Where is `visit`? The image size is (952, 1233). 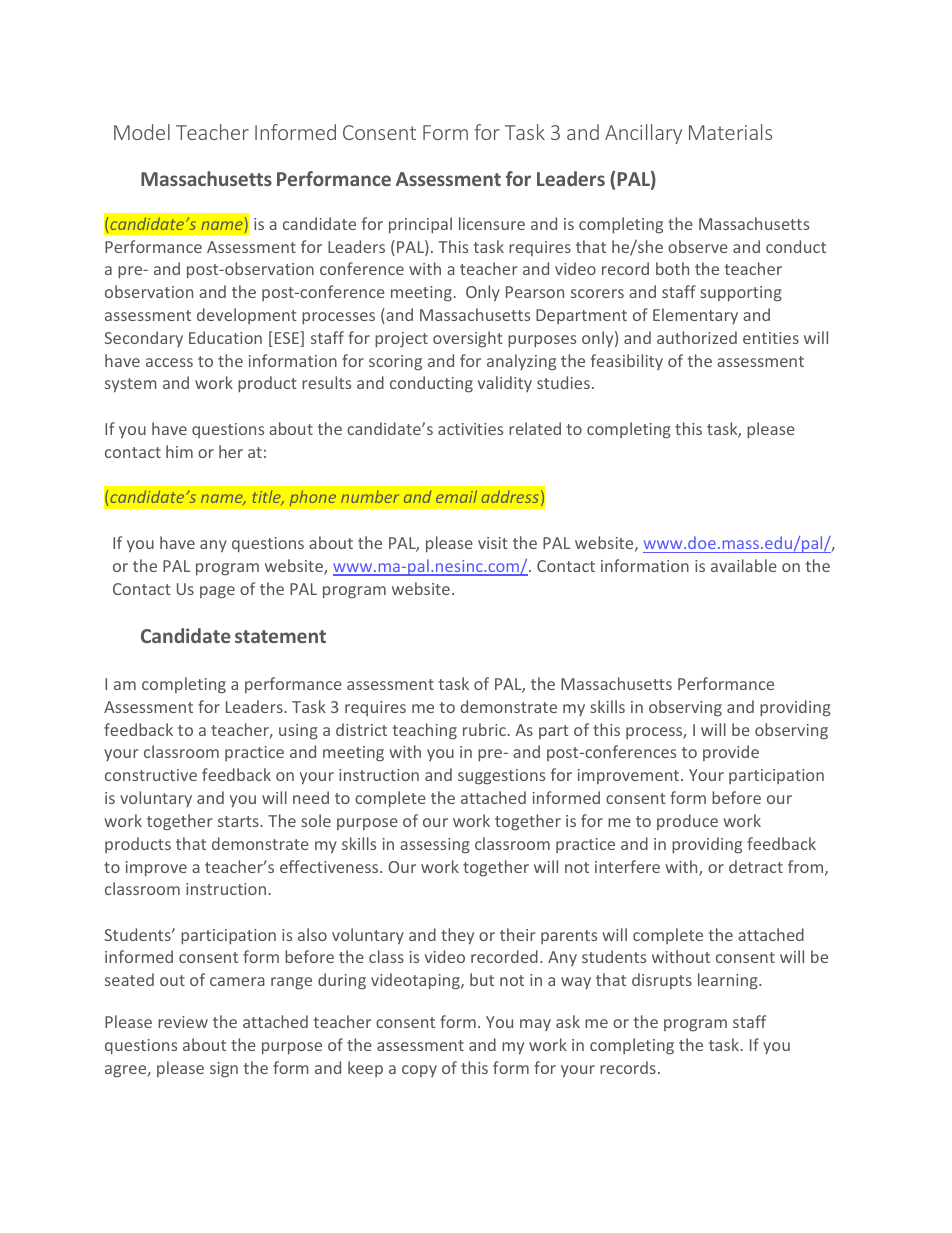 visit is located at coordinates (493, 543).
